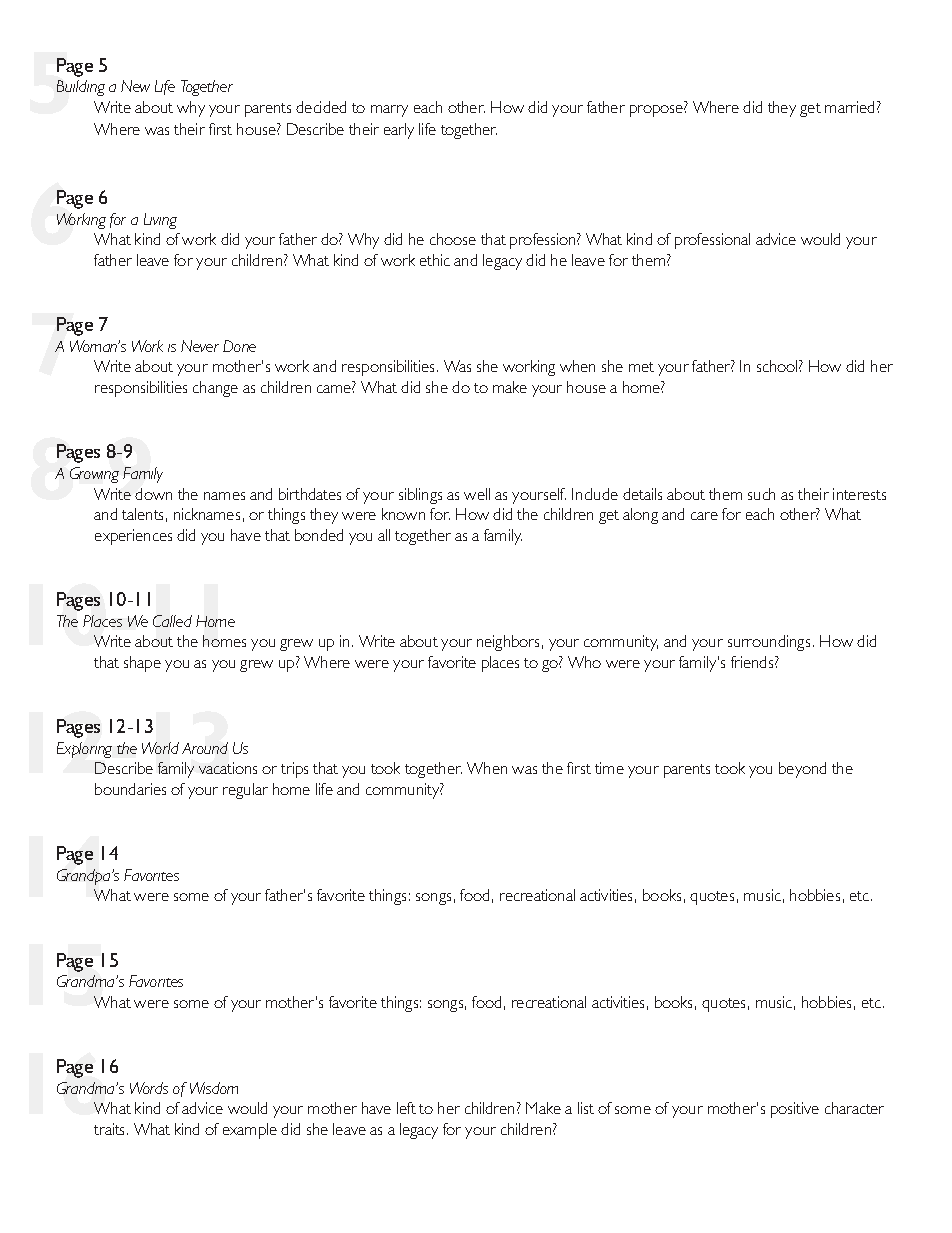 The width and height of the screenshot is (952, 1233). Describe the element at coordinates (761, 494) in the screenshot. I see `such` at that location.
